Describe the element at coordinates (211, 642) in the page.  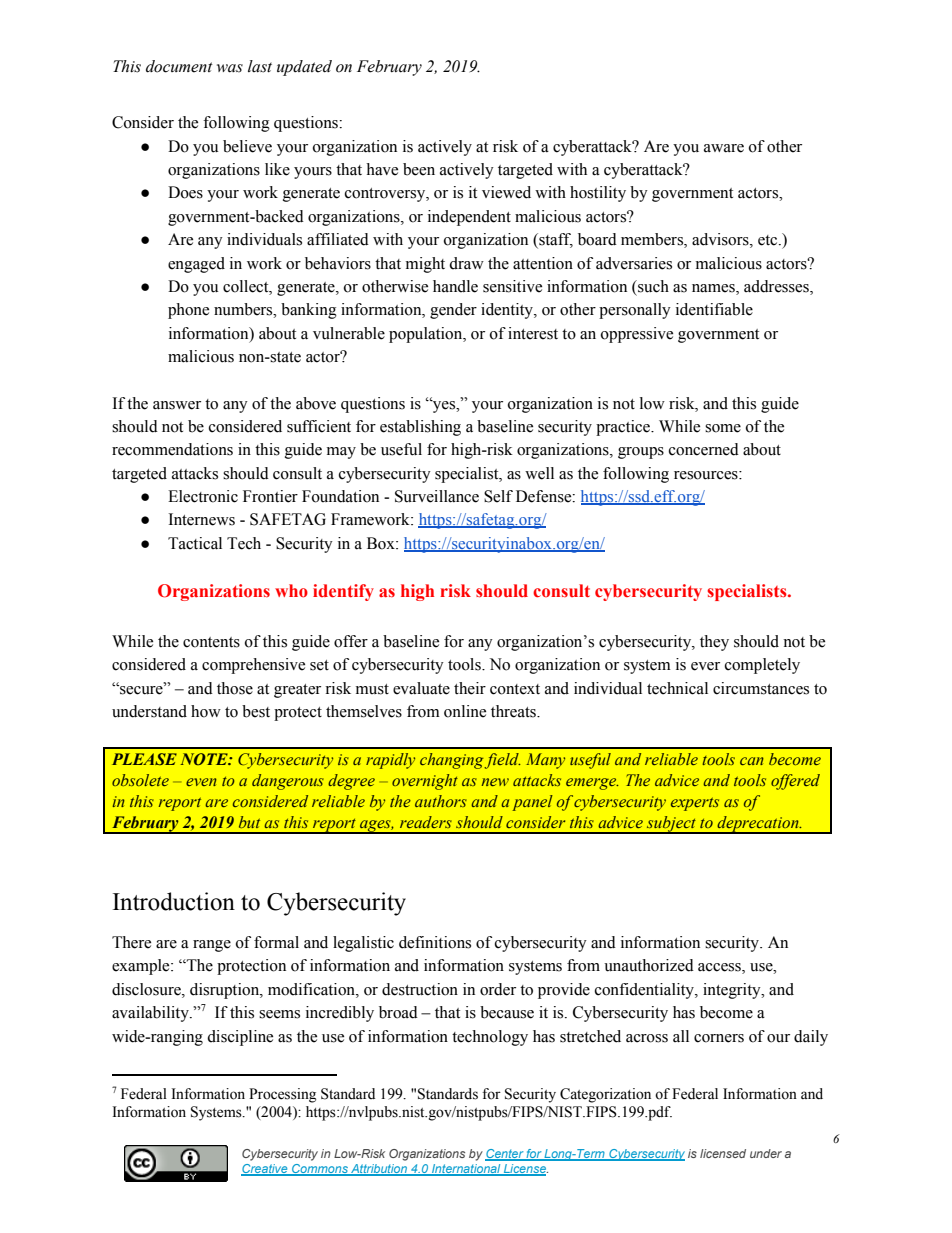
I see `contents` at that location.
